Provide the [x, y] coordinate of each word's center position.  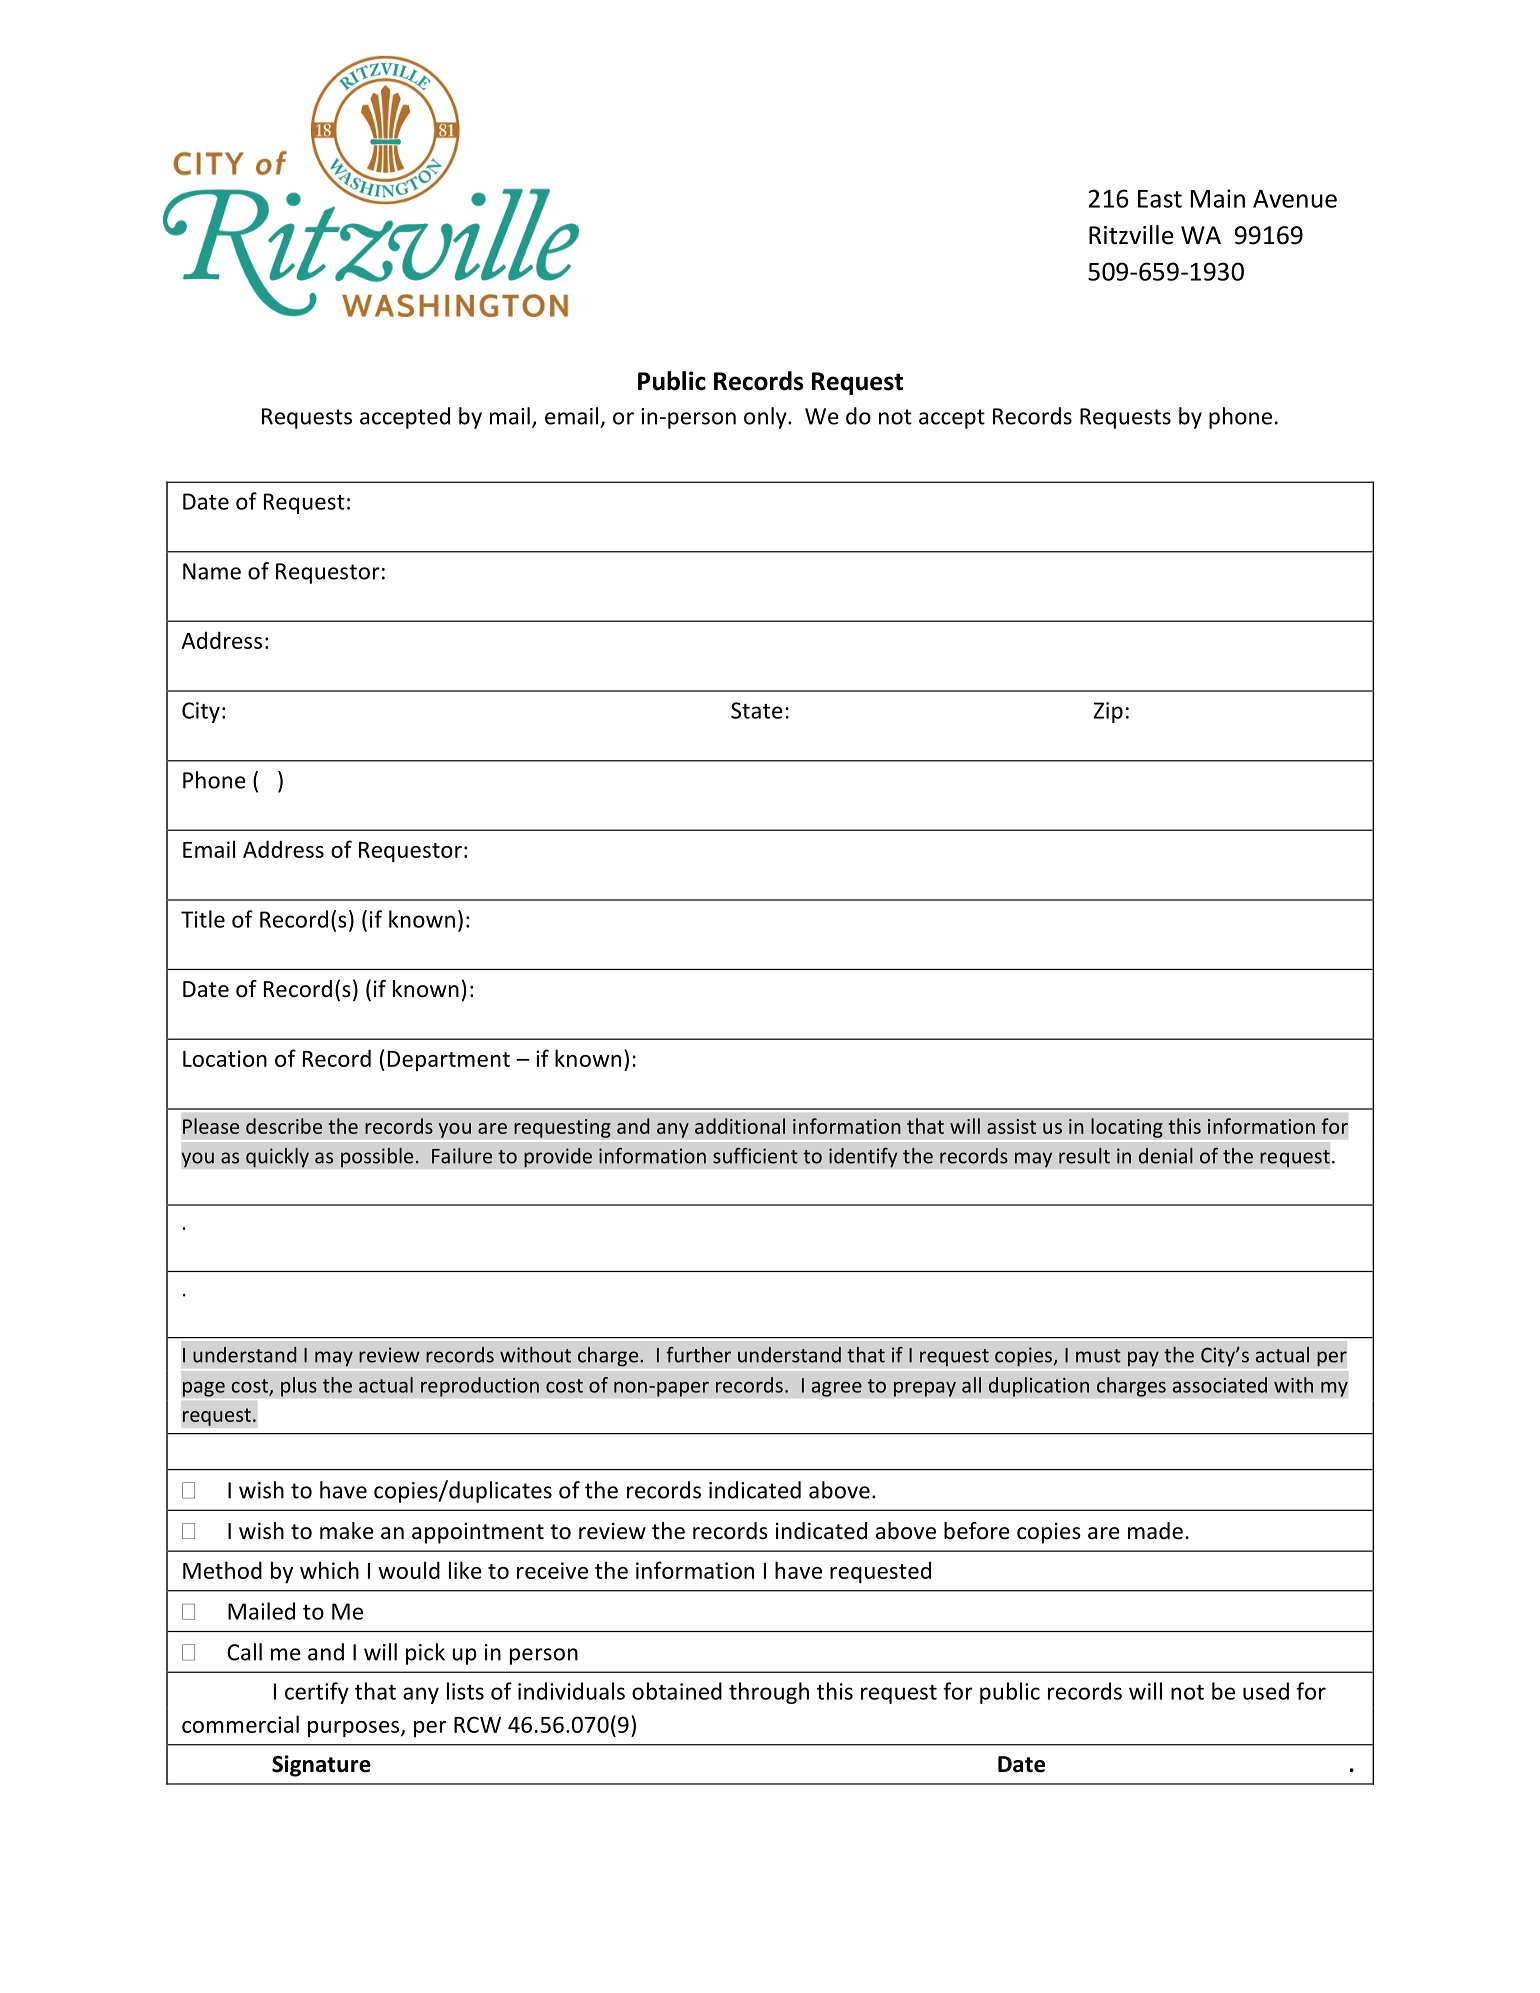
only [766, 418]
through [769, 1693]
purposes [355, 1729]
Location [225, 1058]
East [1160, 199]
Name [212, 571]
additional [740, 1126]
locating [1127, 1128]
